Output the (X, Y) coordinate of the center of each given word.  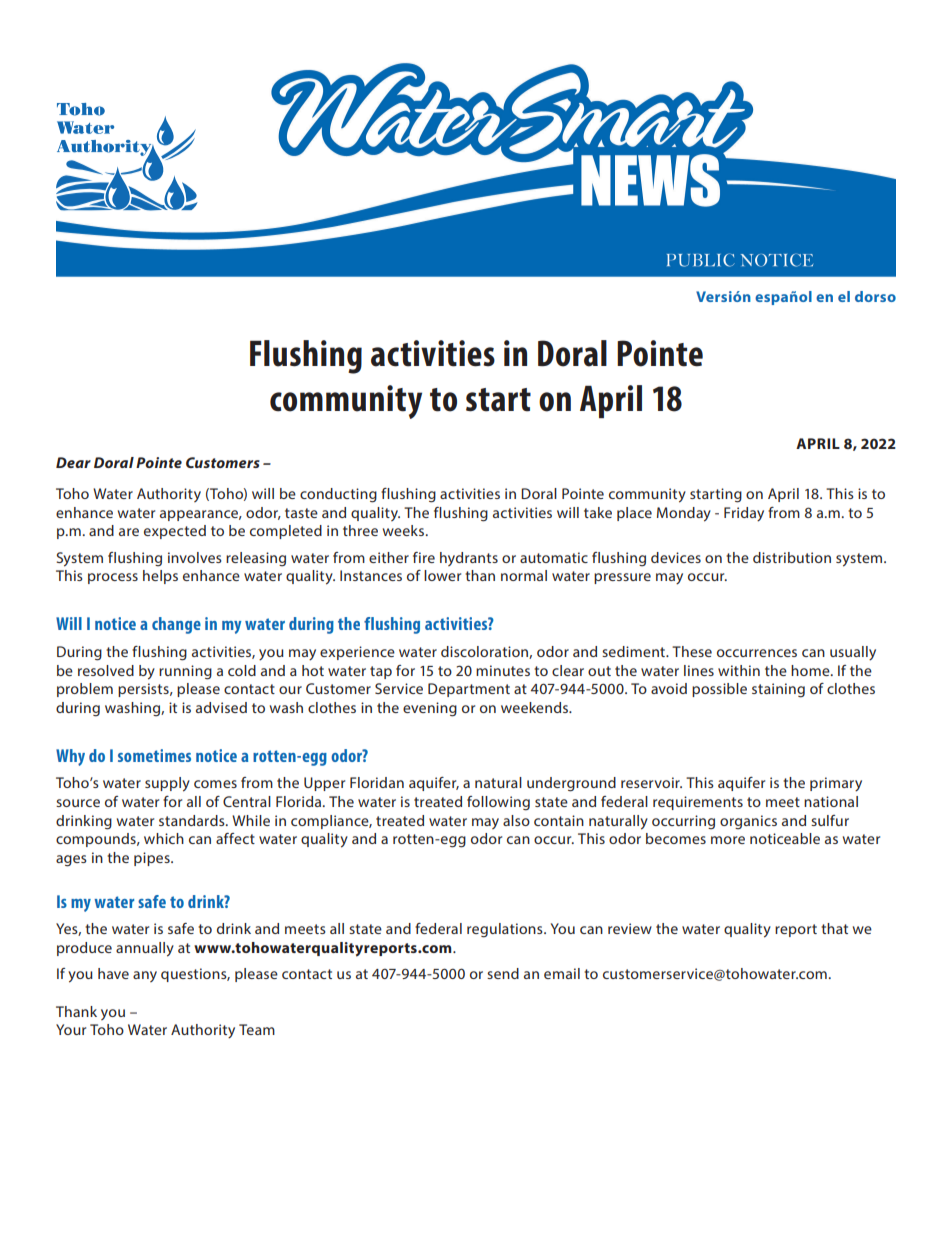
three (360, 530)
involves (195, 557)
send (503, 973)
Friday (744, 514)
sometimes (154, 755)
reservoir (651, 782)
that (834, 928)
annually (145, 949)
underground (571, 784)
